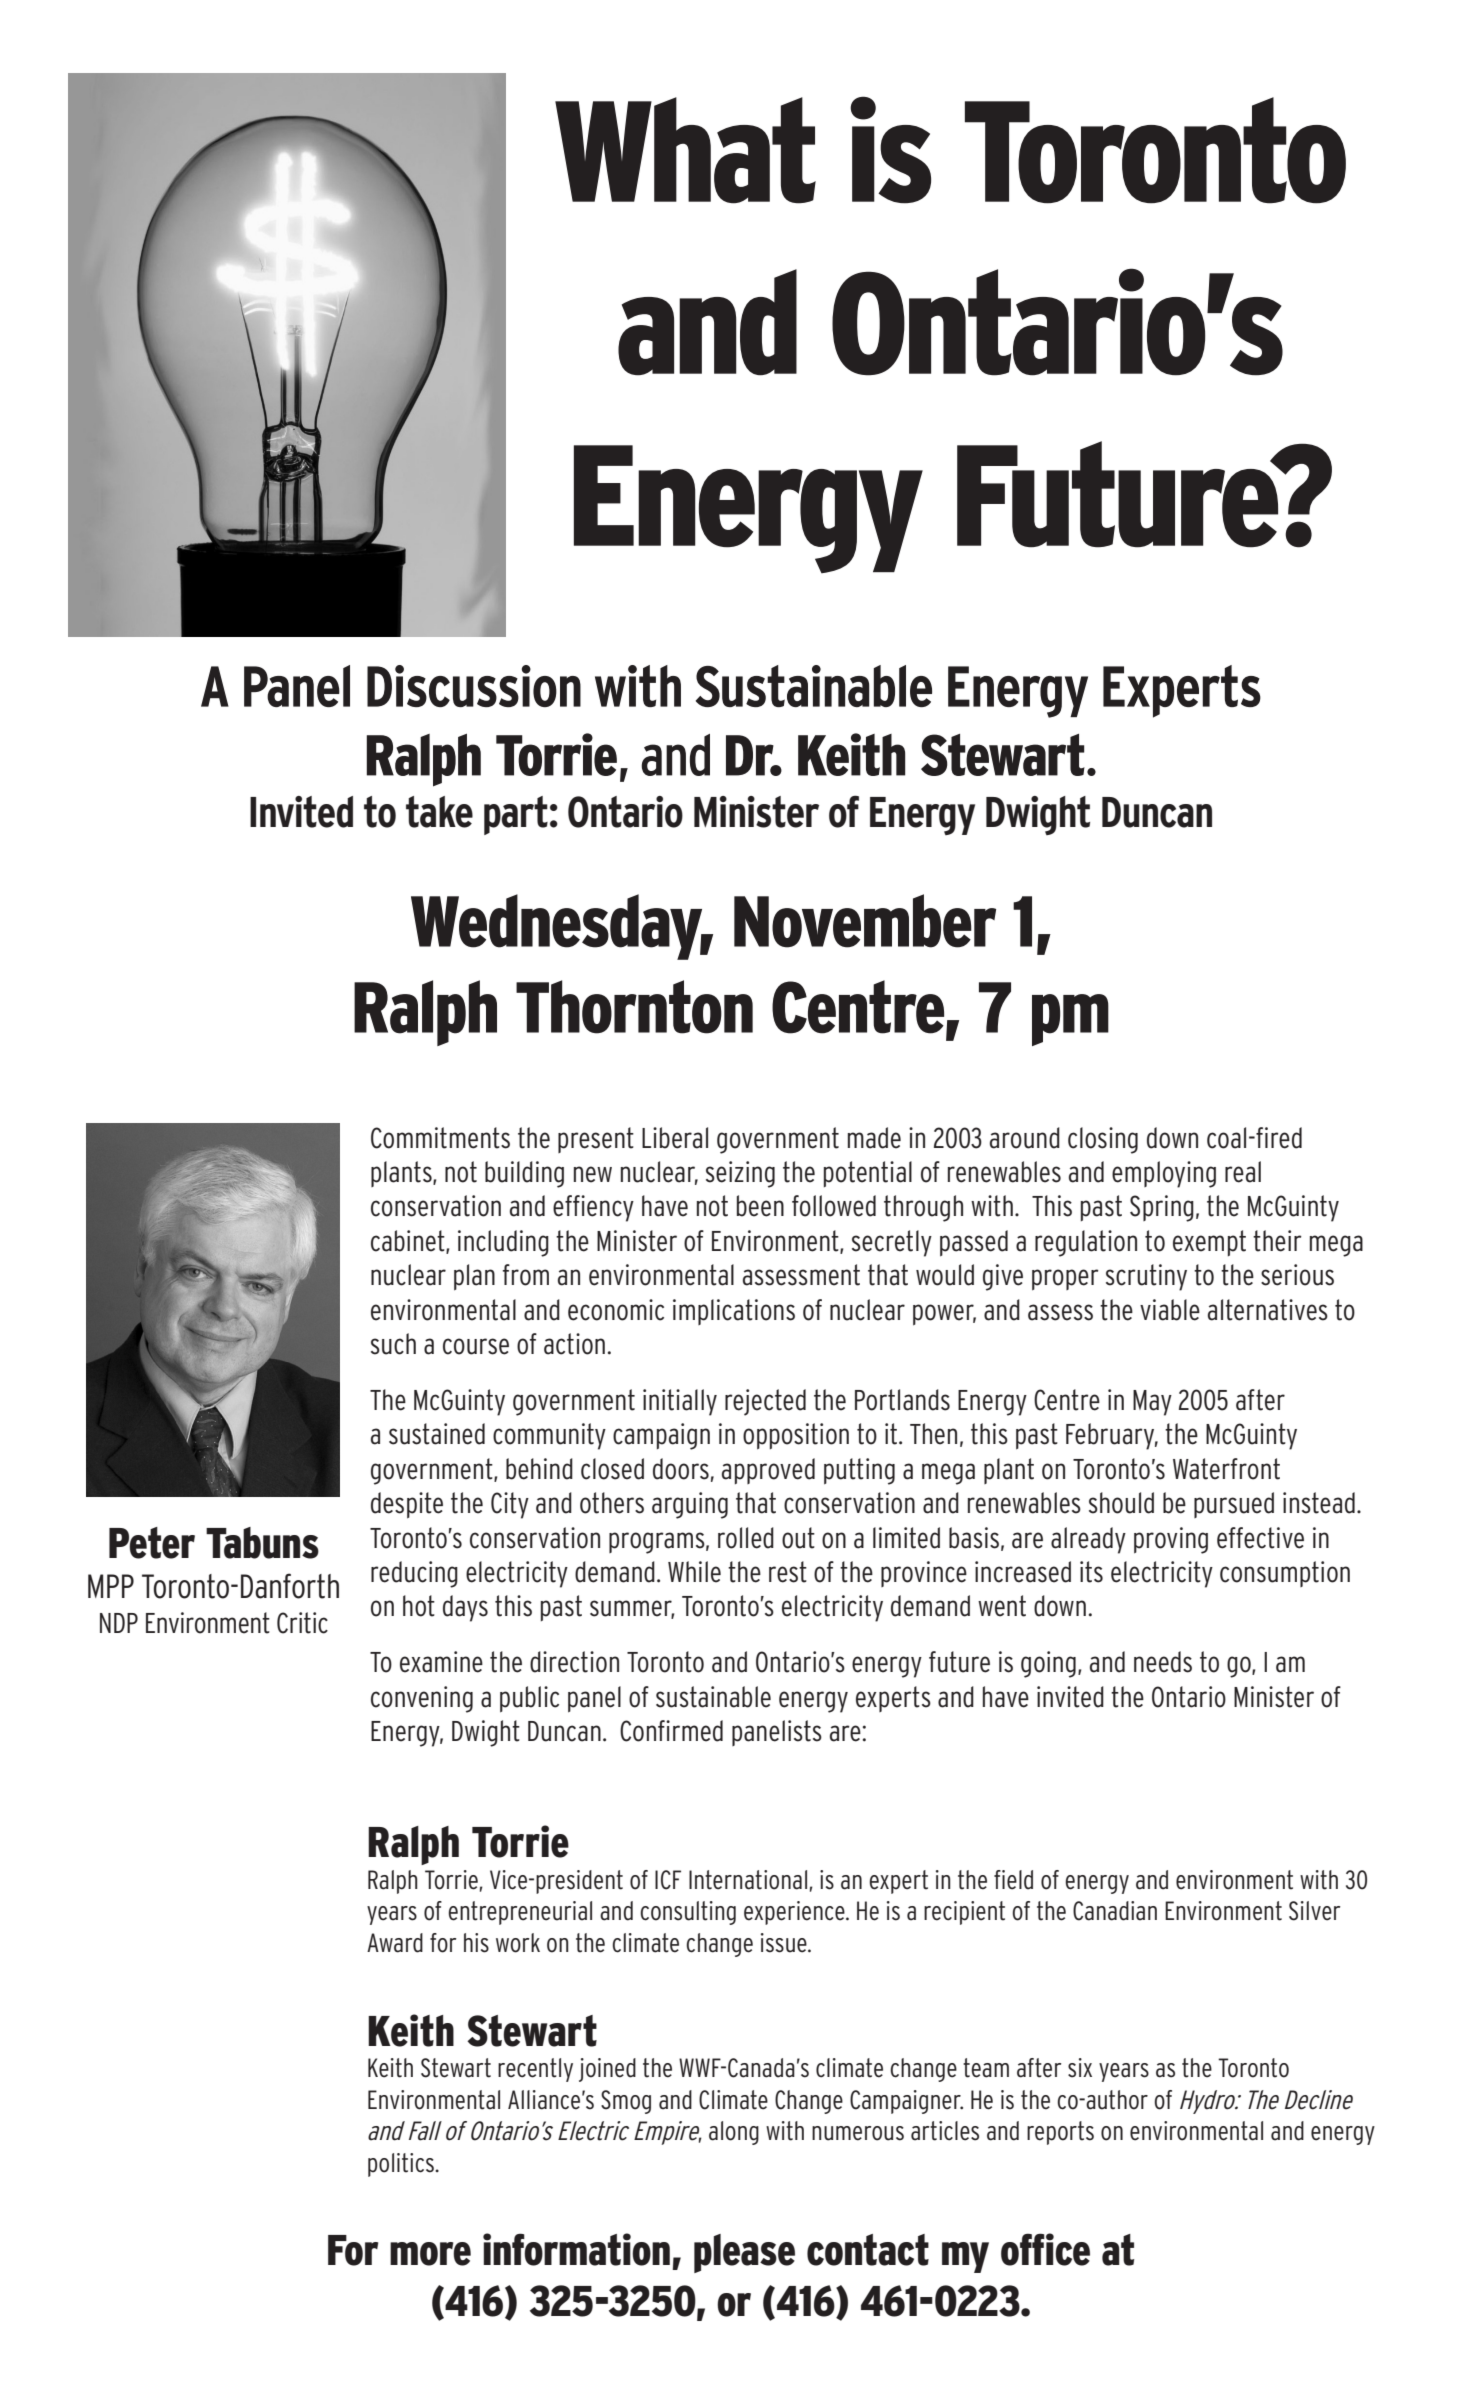 This screenshot has height=2408, width=1462. I want to click on closing, so click(1103, 1140).
